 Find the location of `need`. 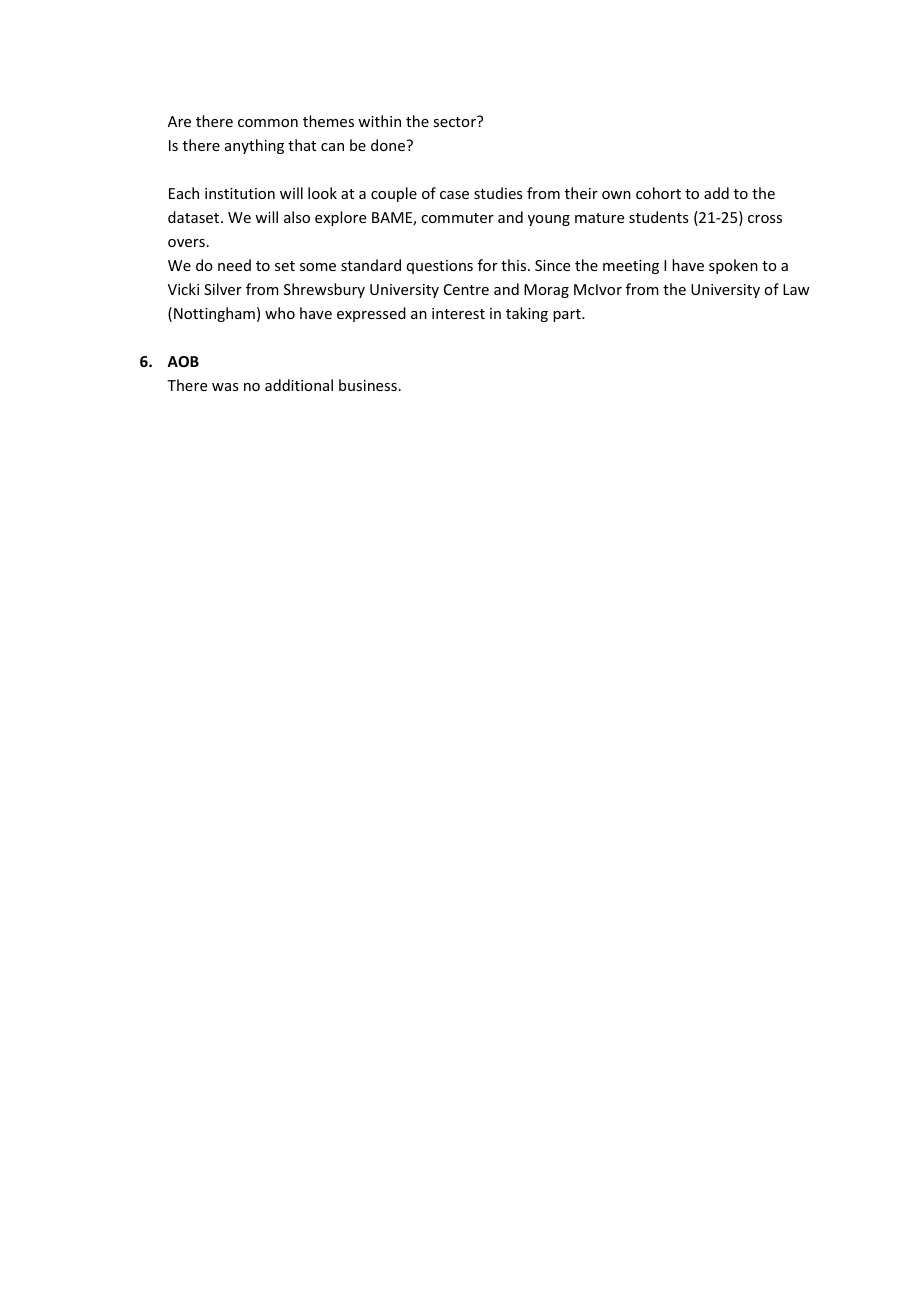

need is located at coordinates (234, 265).
